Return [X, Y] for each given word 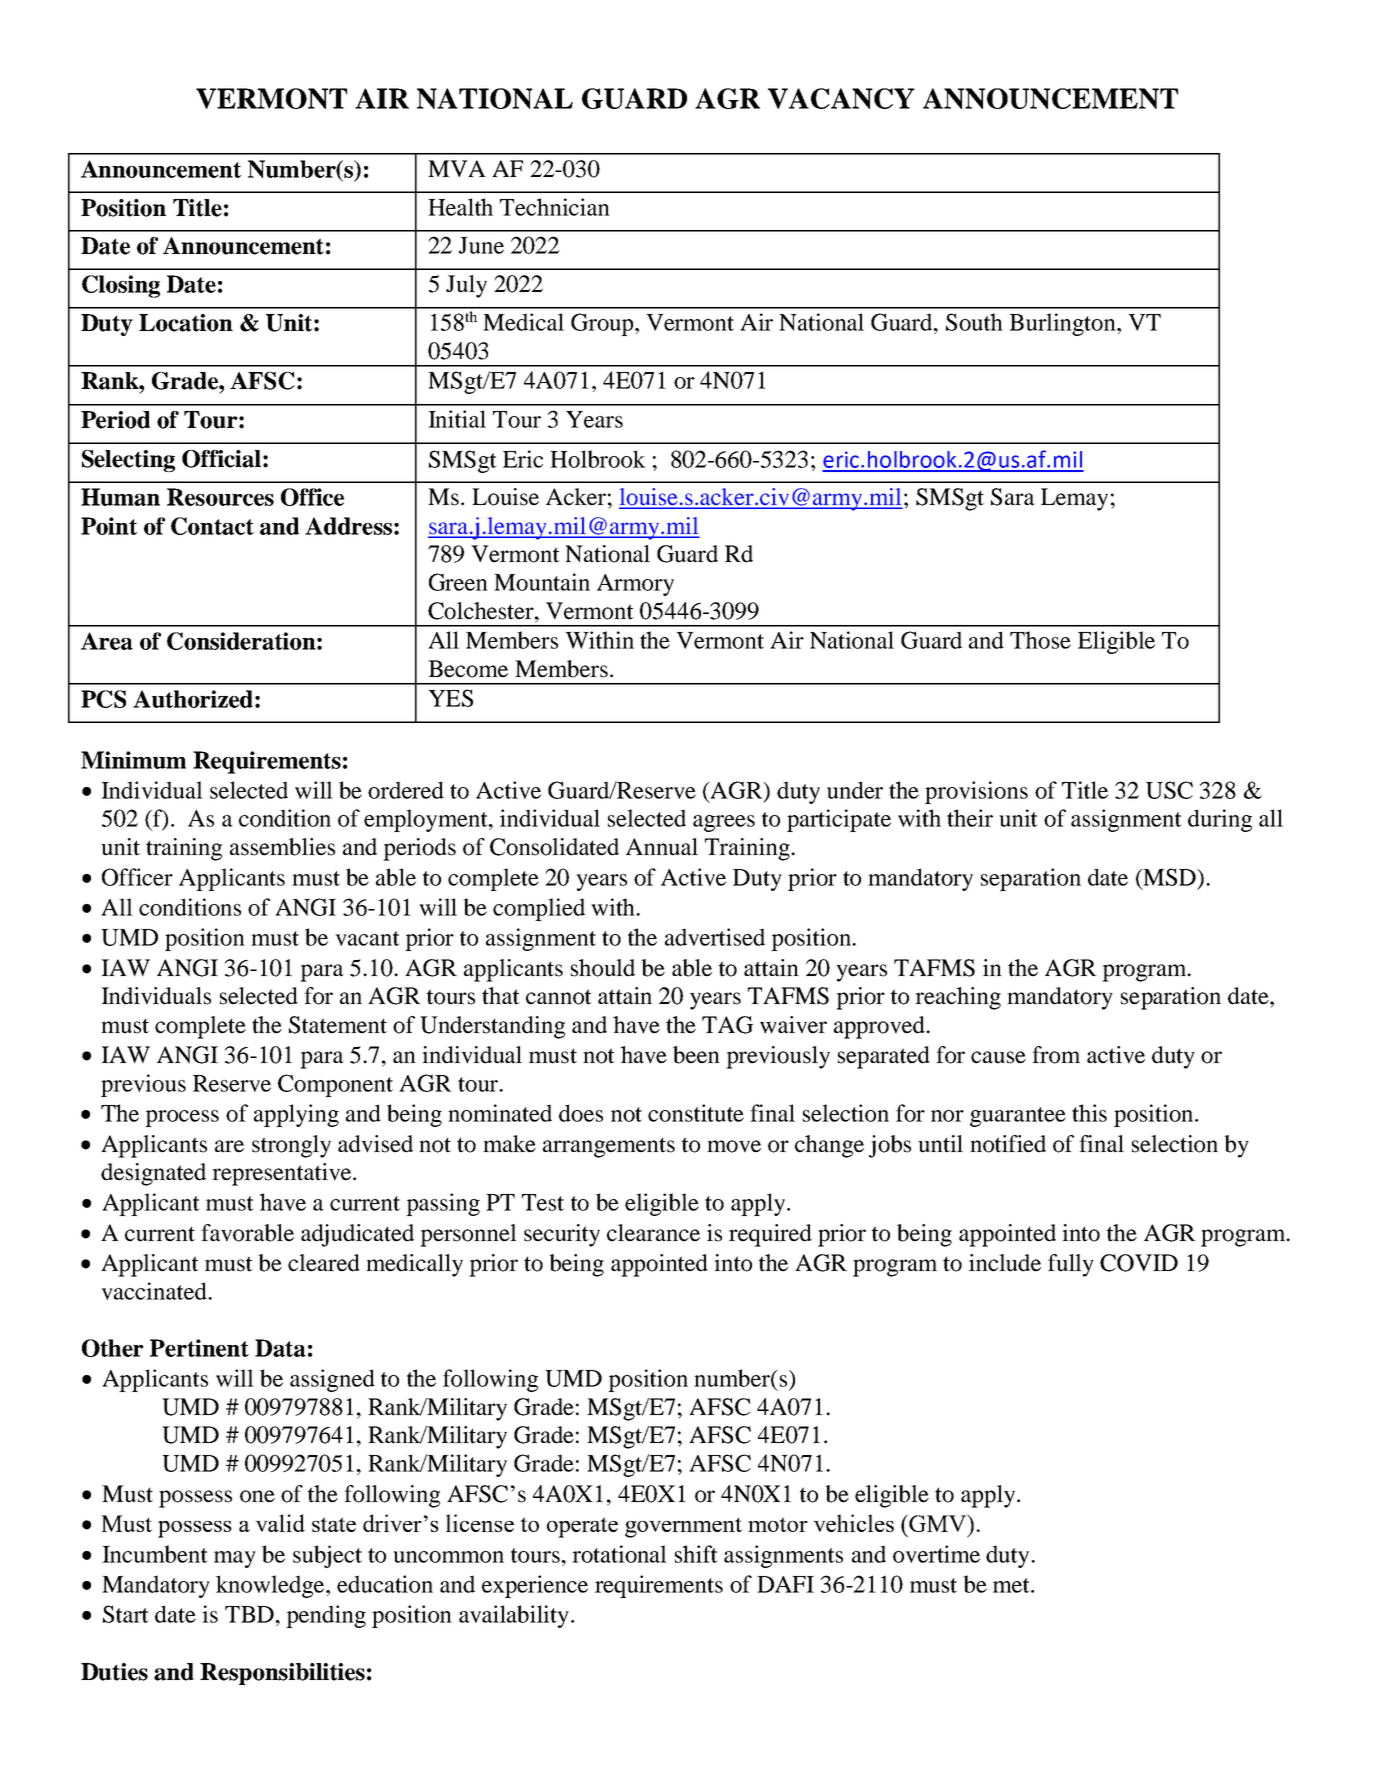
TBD [249, 1614]
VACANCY [841, 98]
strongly [291, 1146]
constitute [696, 1113]
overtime [936, 1554]
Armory [635, 585]
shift [696, 1554]
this [1089, 1113]
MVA [457, 168]
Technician [555, 207]
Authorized [193, 699]
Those [1040, 640]
